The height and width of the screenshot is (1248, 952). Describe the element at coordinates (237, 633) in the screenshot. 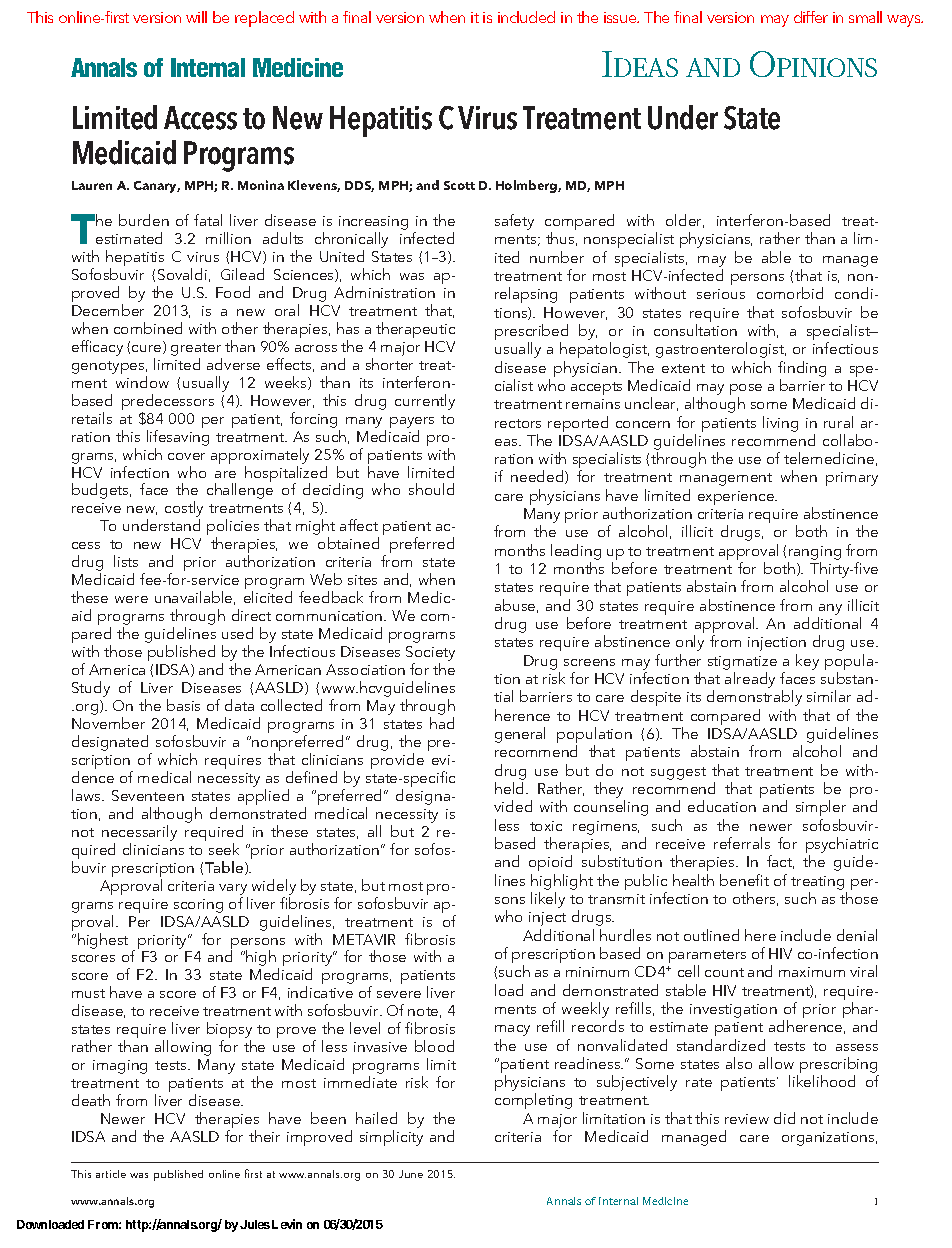

I see `used` at that location.
